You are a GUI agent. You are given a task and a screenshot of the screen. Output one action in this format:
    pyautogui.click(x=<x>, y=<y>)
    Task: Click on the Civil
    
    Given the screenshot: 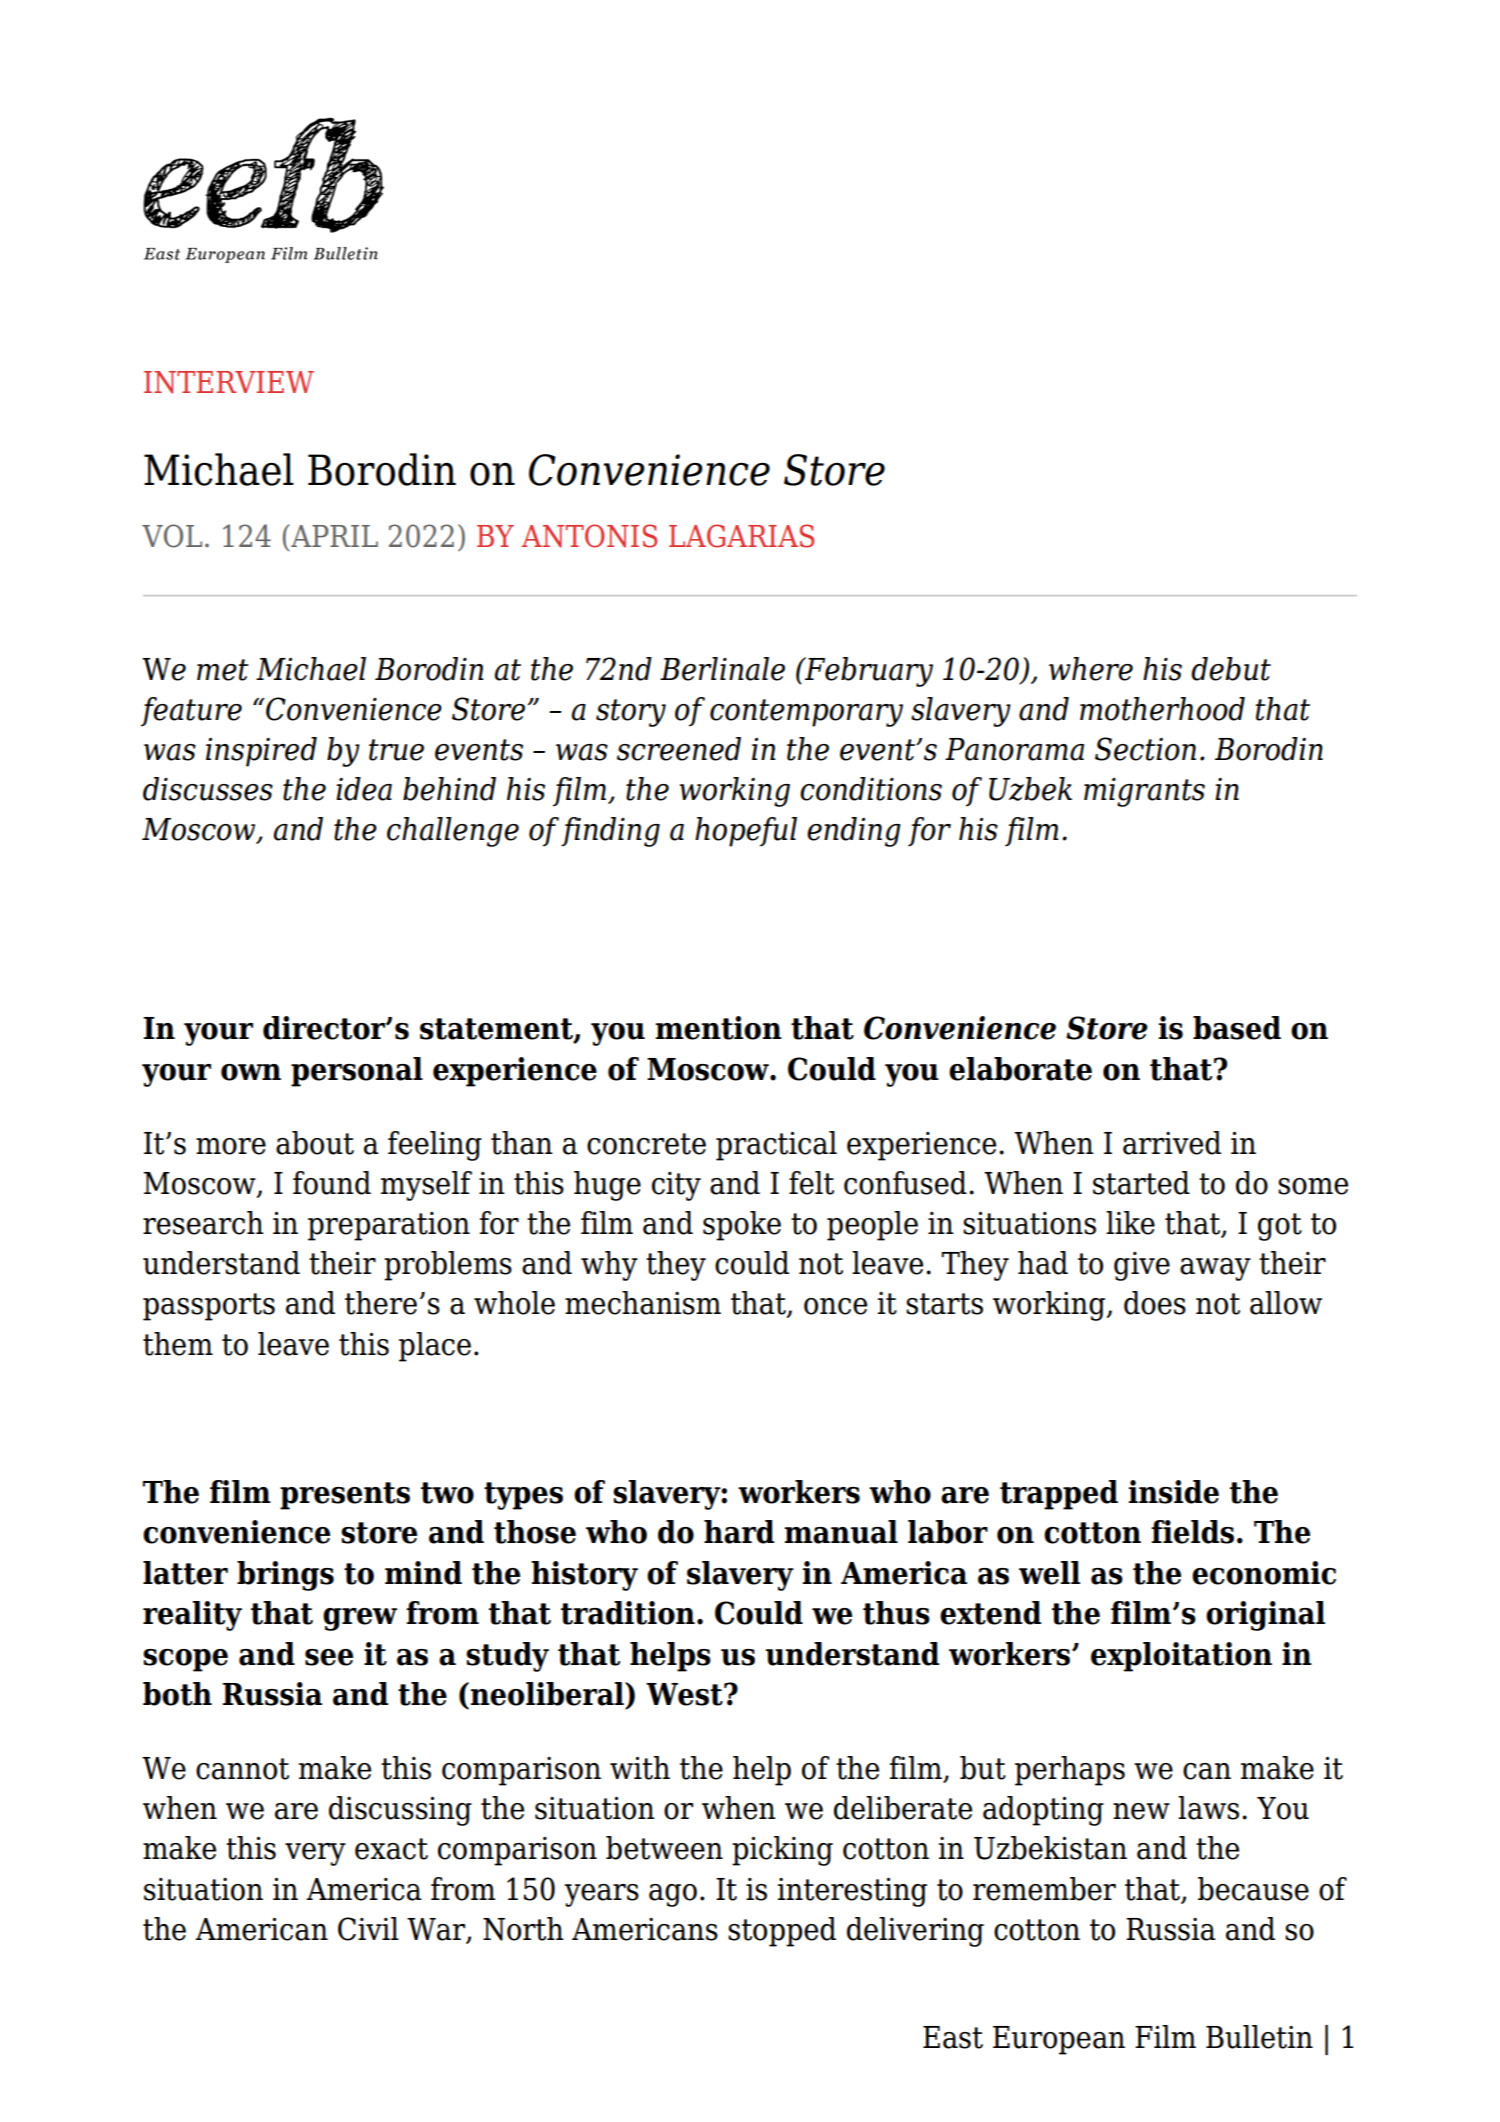 What is the action you would take?
    pyautogui.click(x=368, y=1929)
